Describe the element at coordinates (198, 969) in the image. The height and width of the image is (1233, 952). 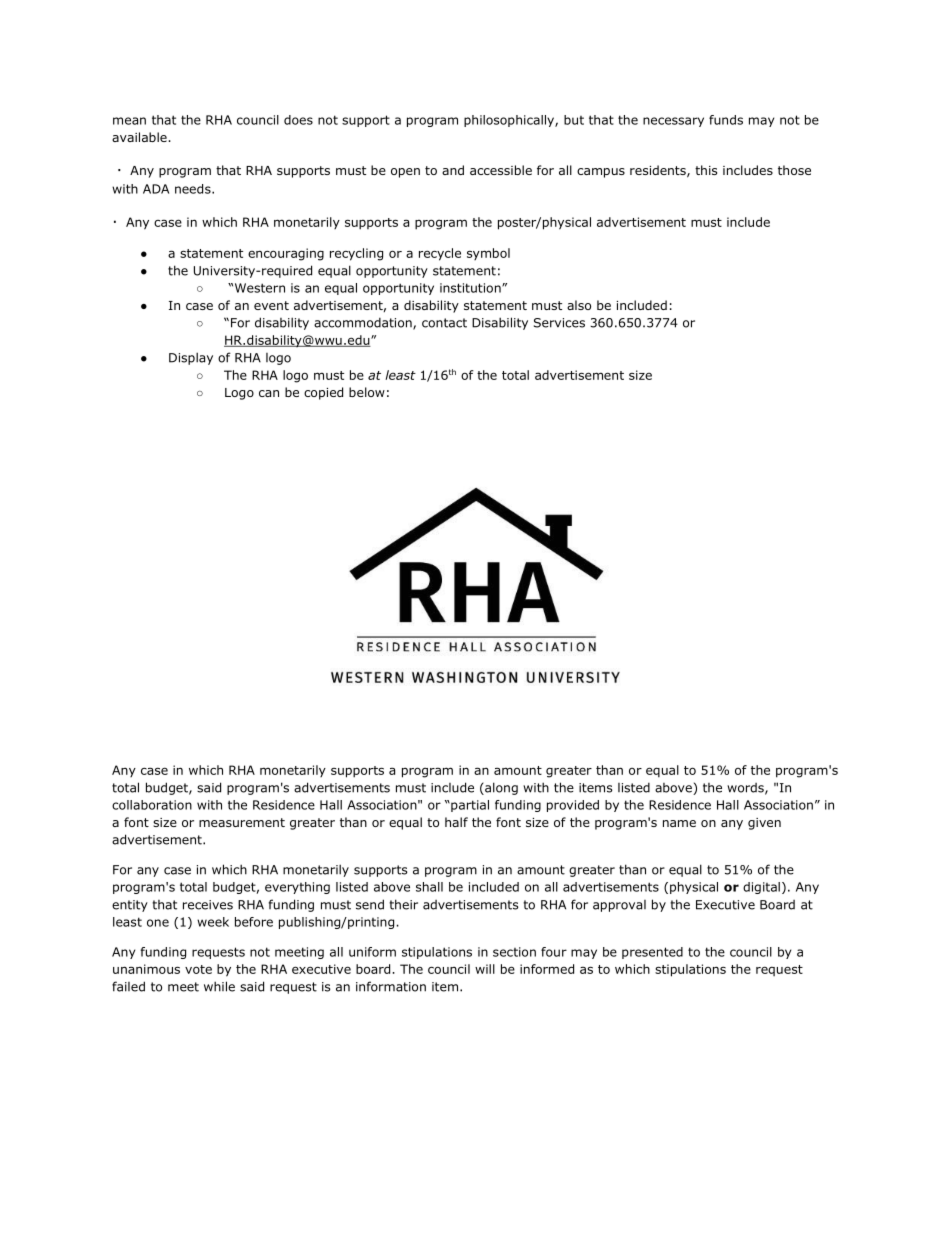
I see `vote` at that location.
